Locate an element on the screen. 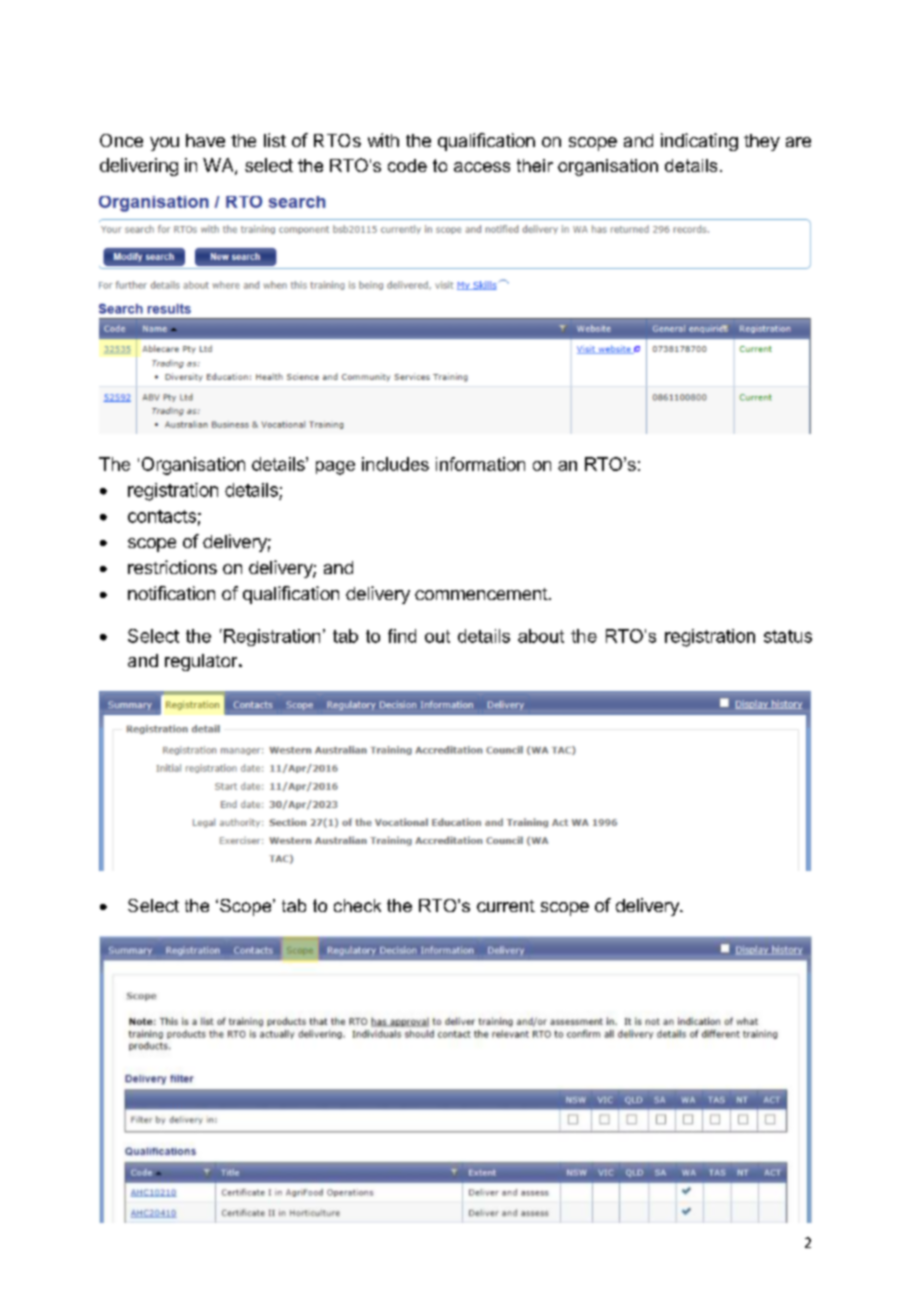 The width and height of the screenshot is (924, 1308). they is located at coordinates (762, 142).
